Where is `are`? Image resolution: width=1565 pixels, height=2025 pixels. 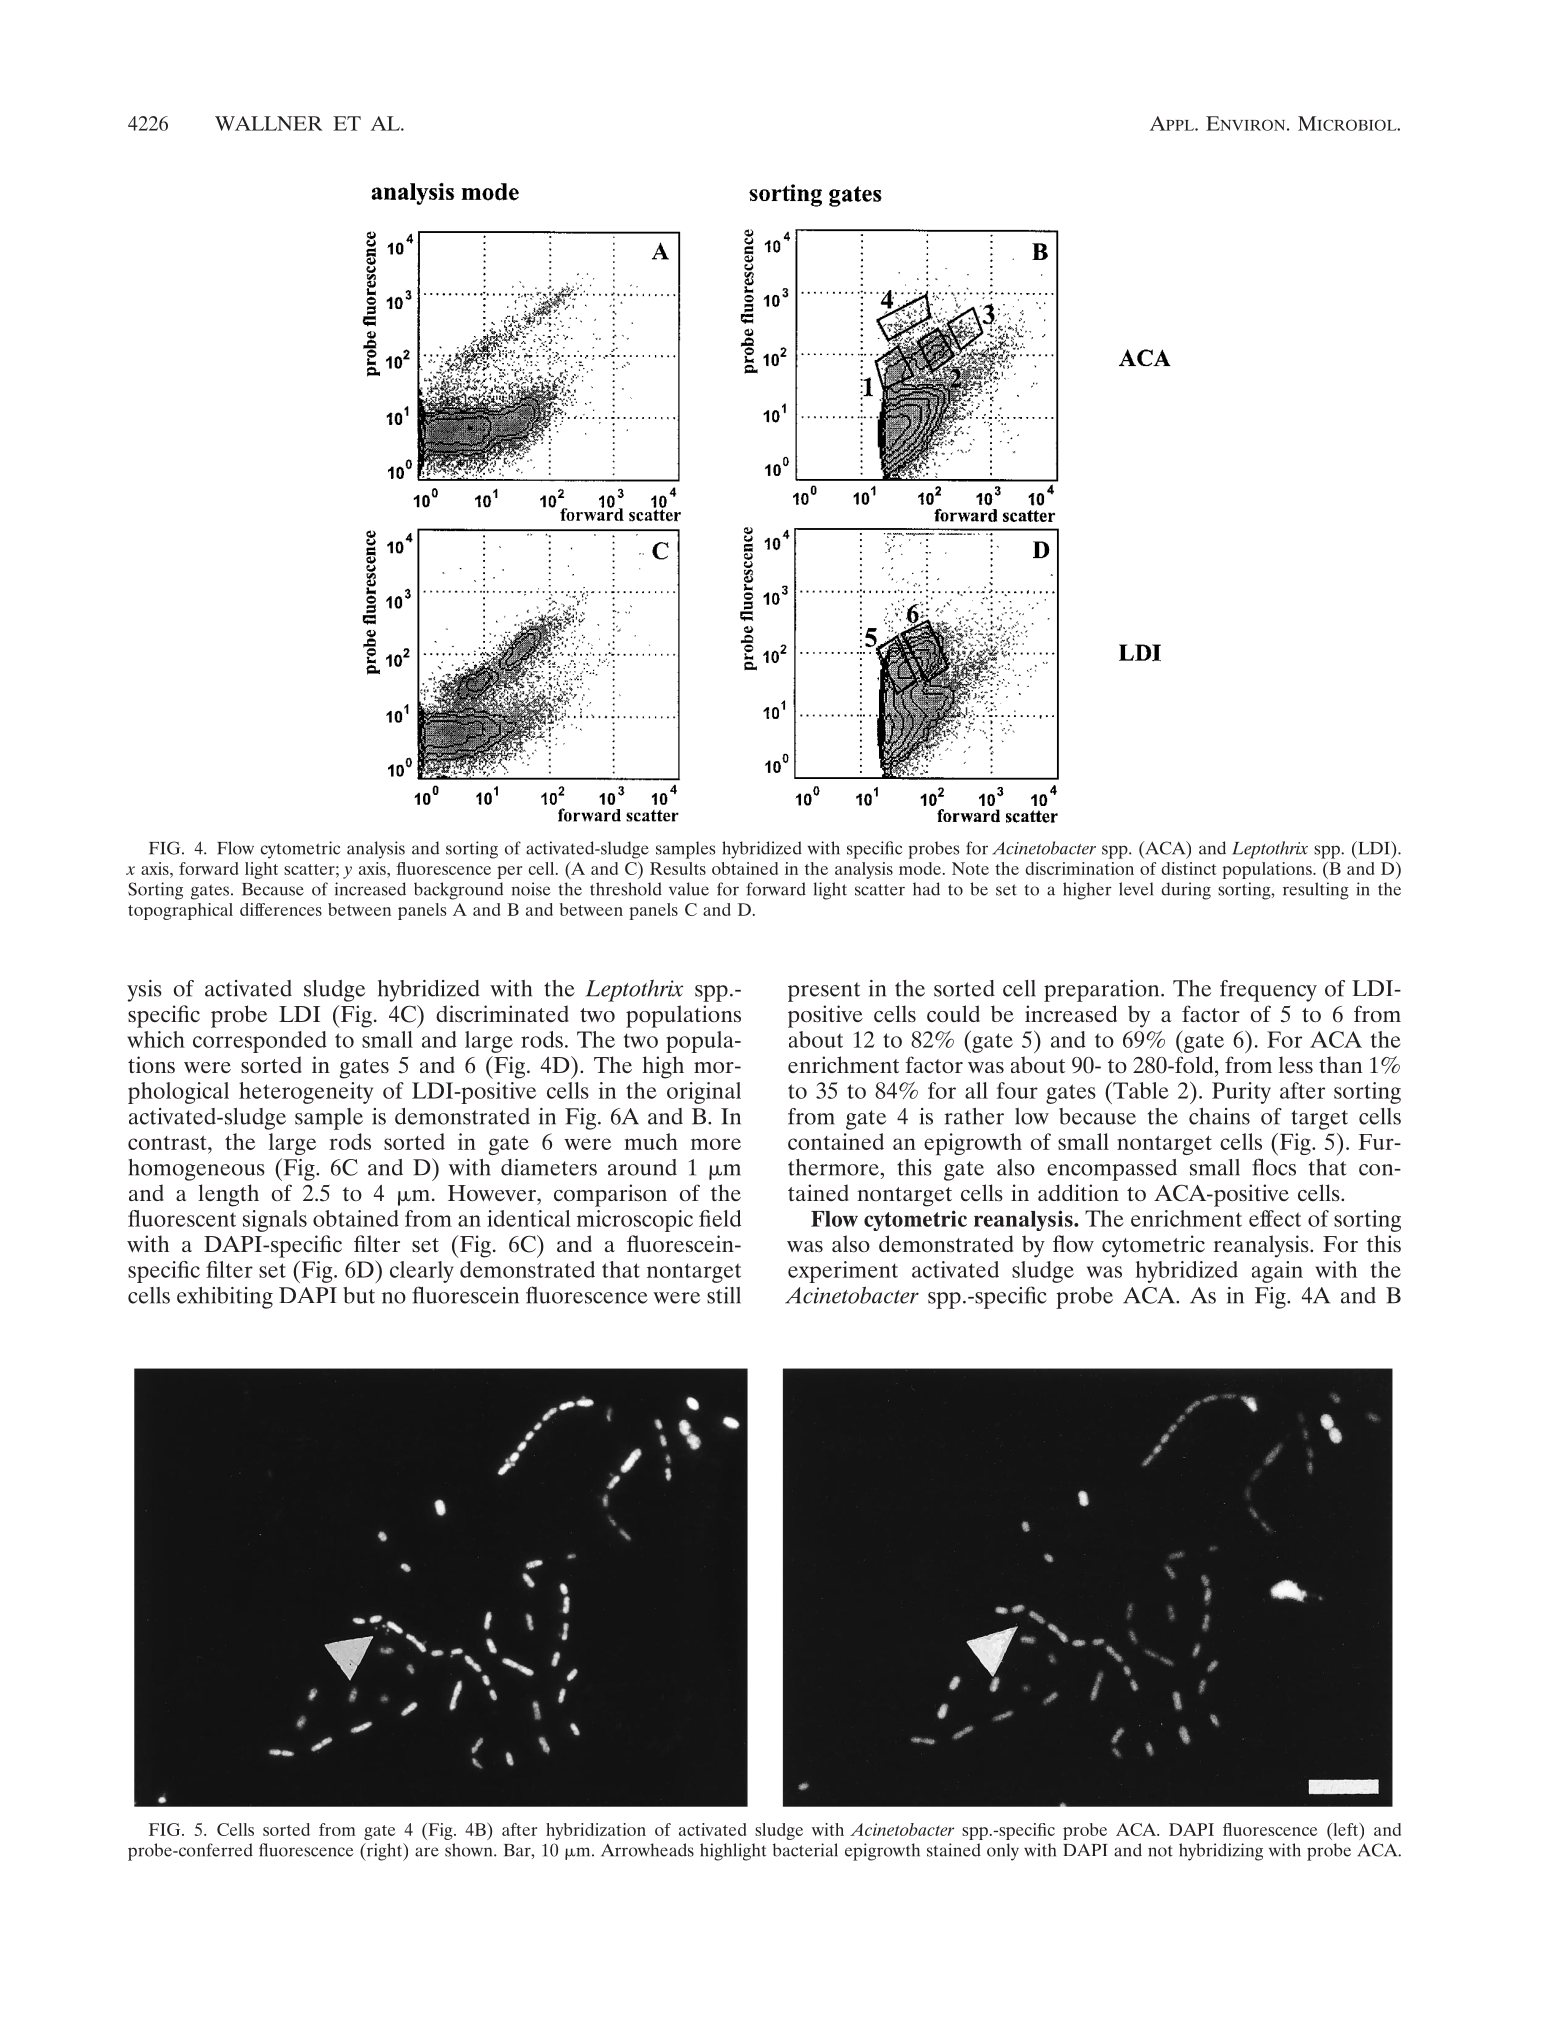
are is located at coordinates (427, 1852).
